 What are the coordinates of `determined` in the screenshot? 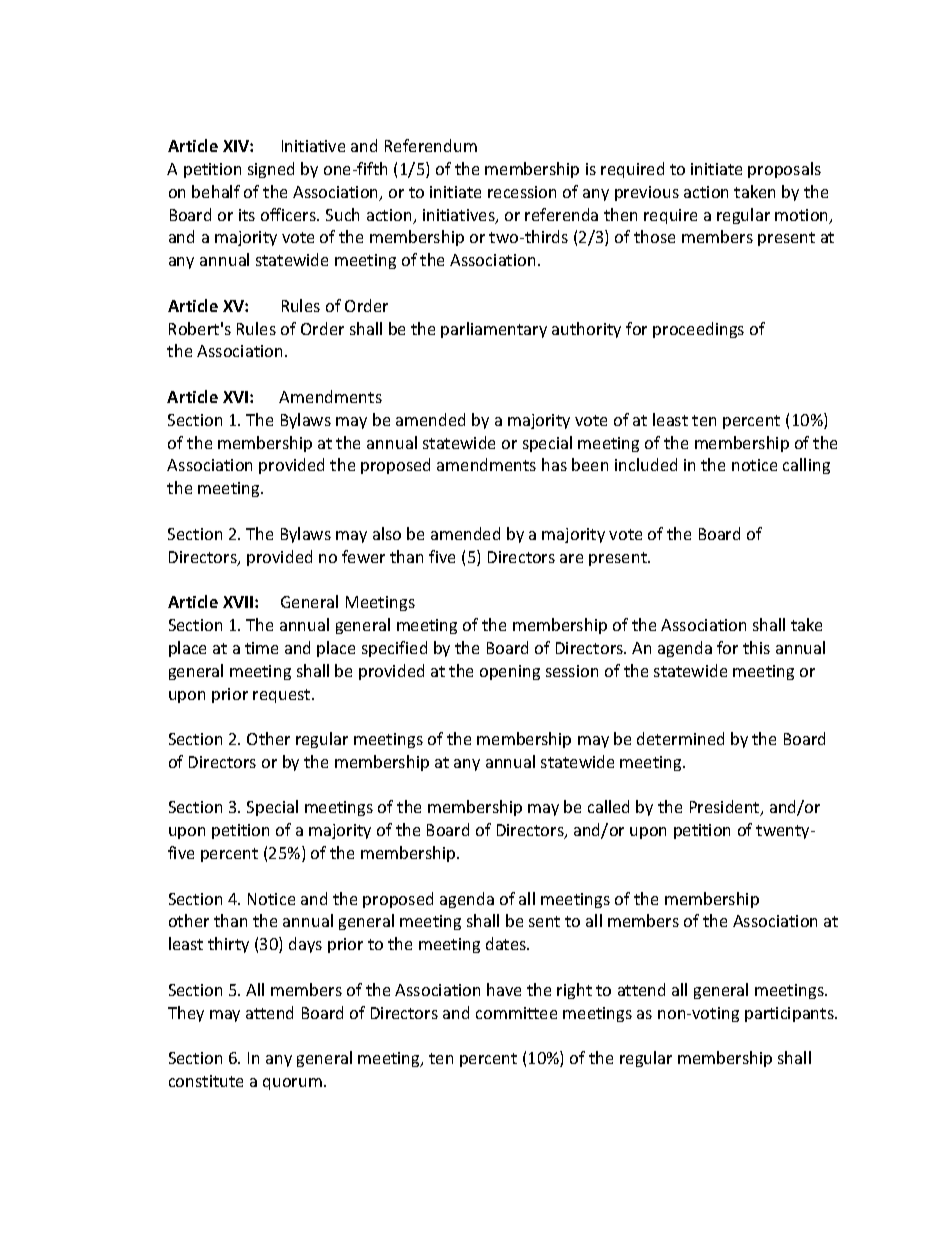 It's located at (680, 738).
